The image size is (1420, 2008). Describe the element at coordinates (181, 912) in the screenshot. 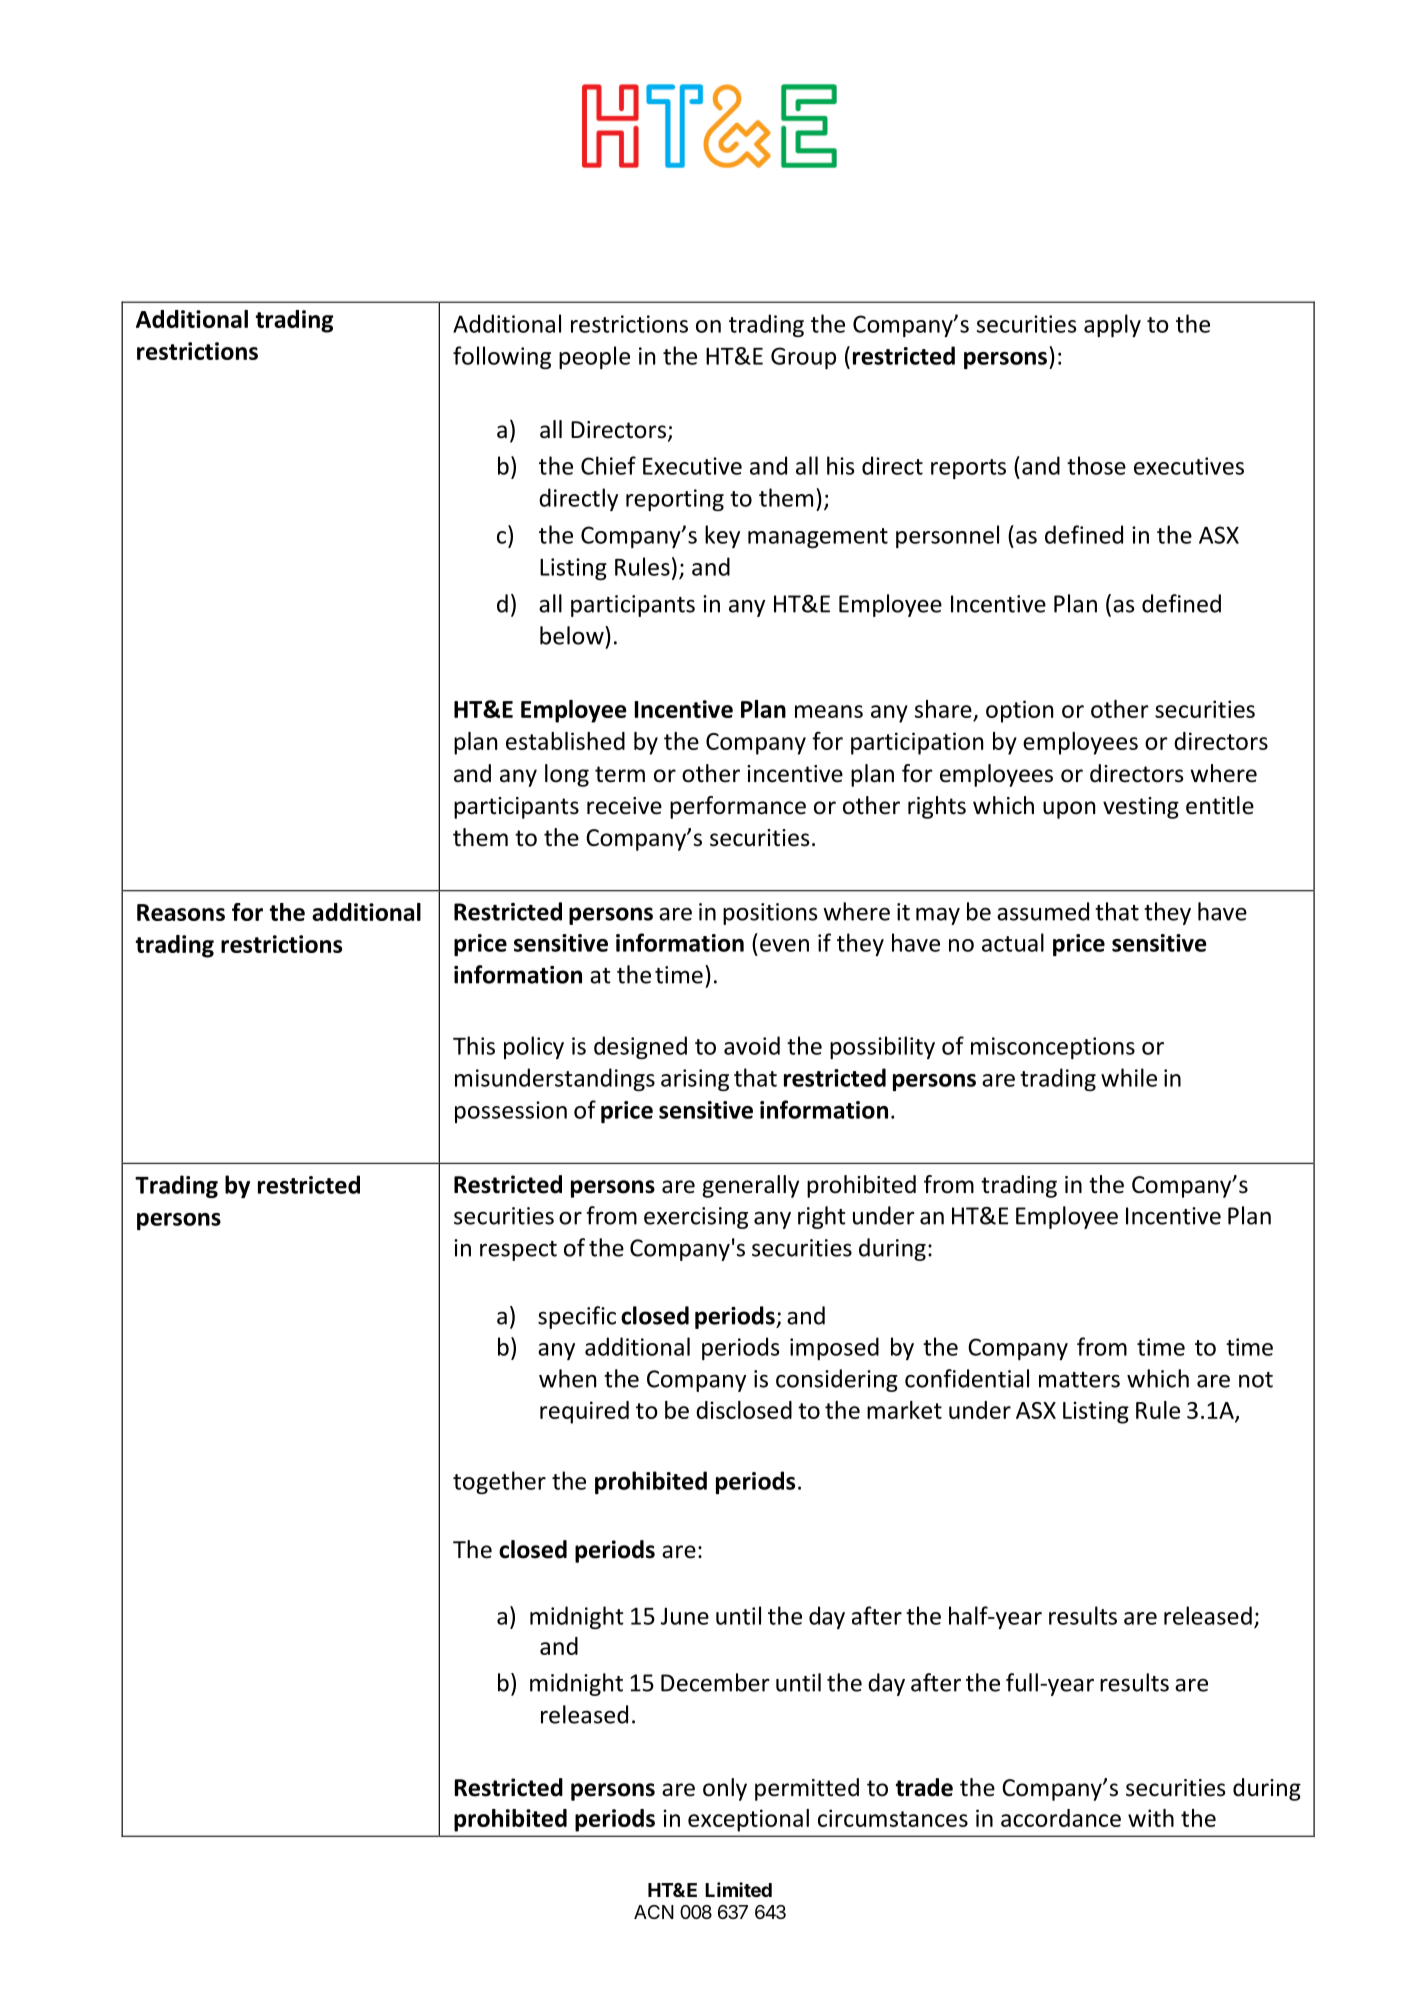

I see `Reasons` at that location.
